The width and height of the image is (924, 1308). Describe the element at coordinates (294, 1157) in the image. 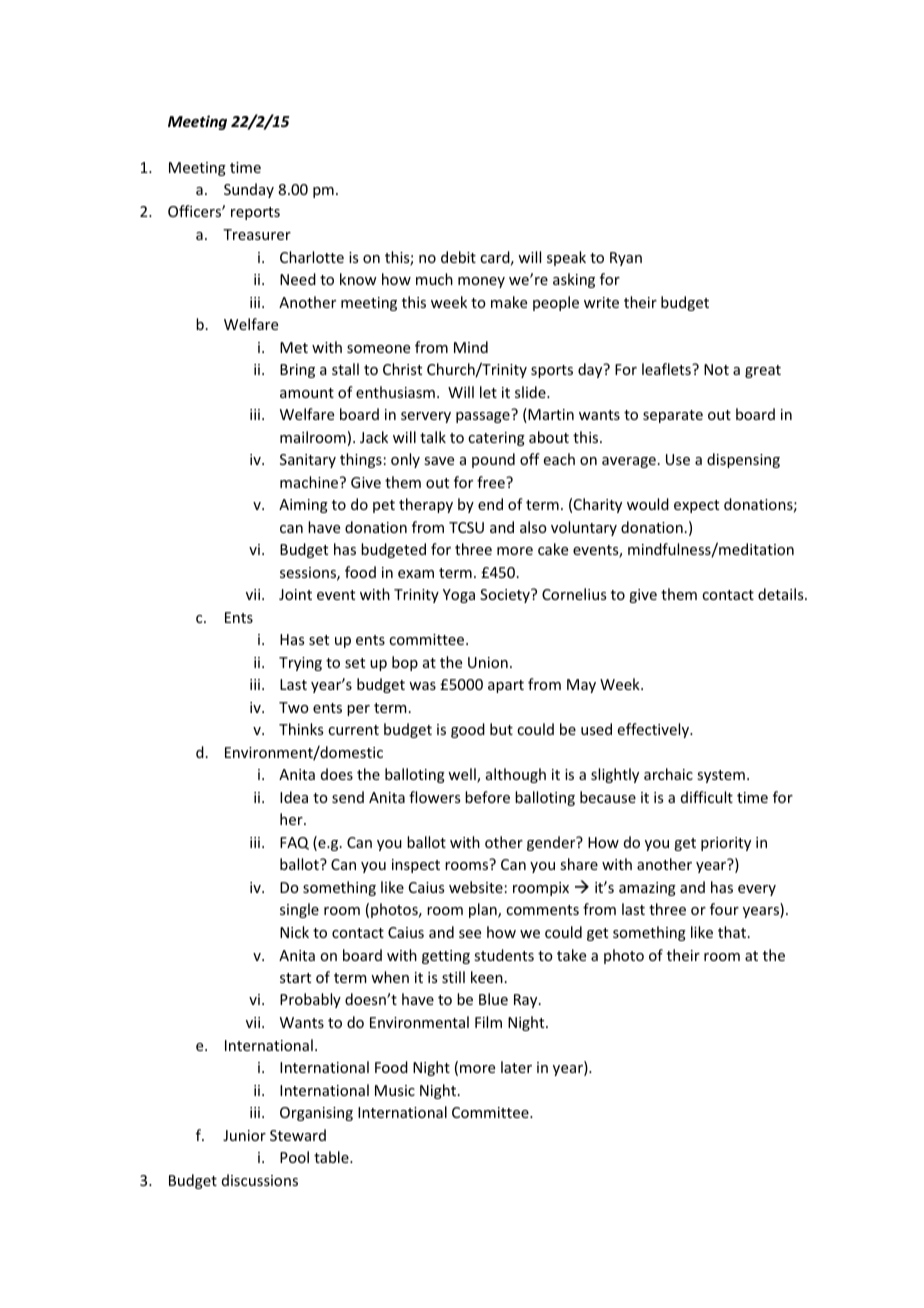

I see `Pool` at that location.
